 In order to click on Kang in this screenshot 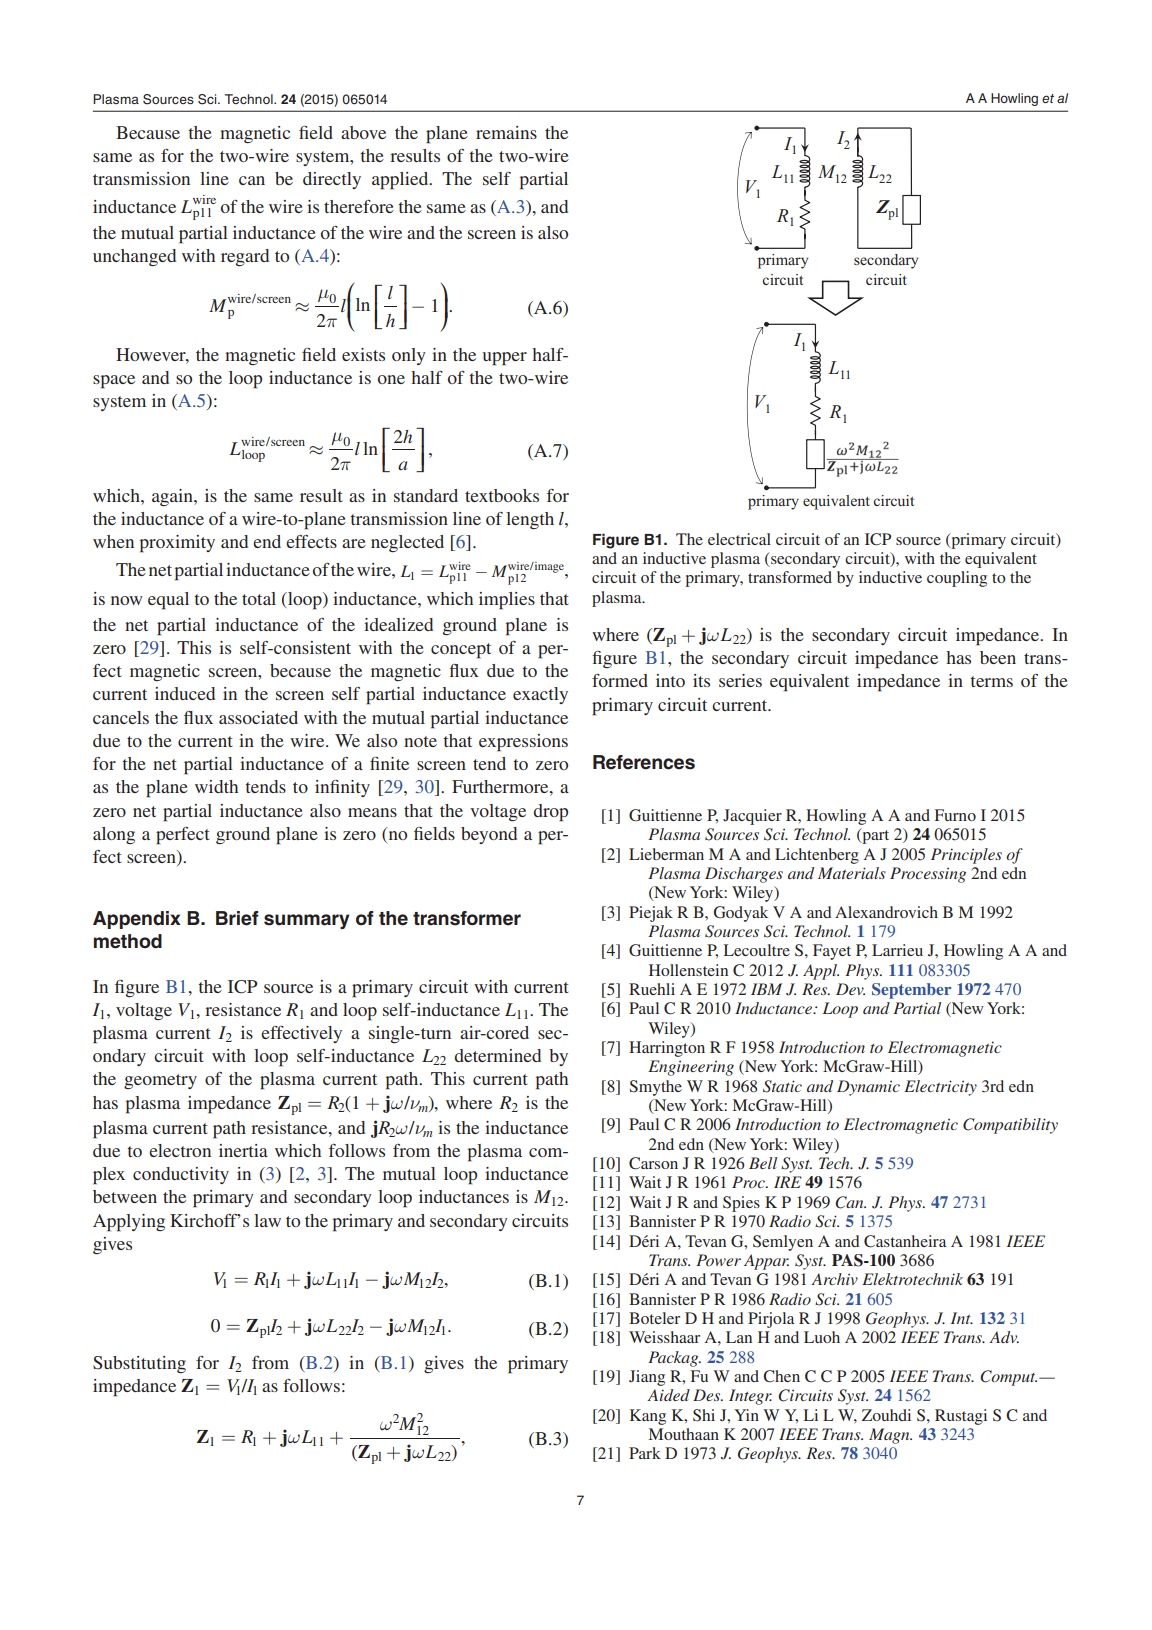, I will do `click(648, 1417)`.
